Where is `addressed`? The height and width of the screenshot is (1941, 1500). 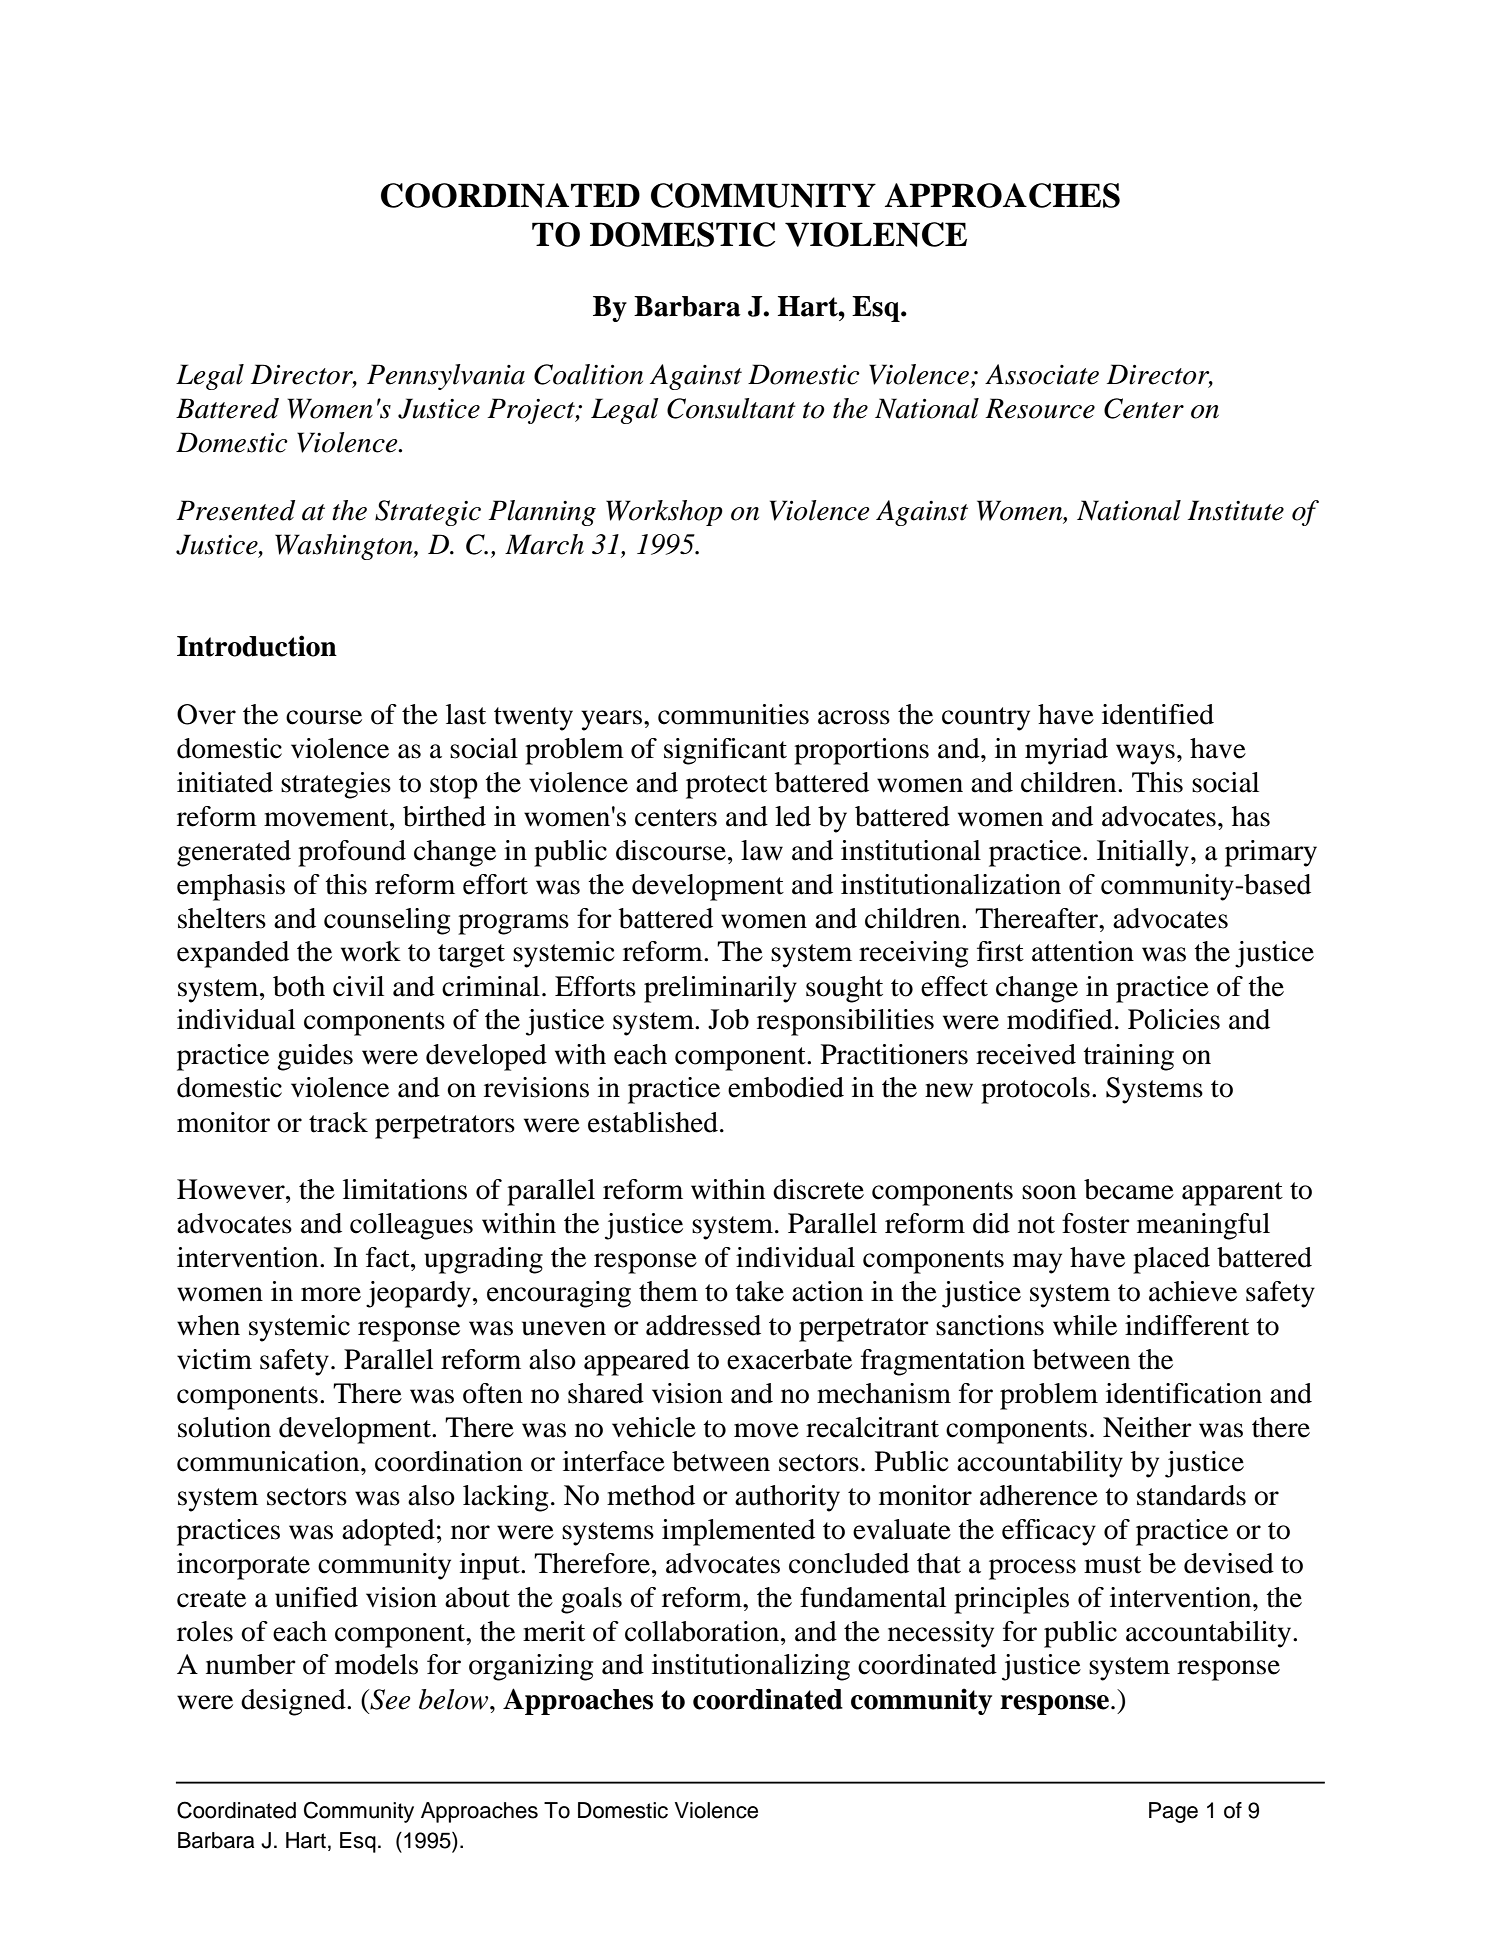 addressed is located at coordinates (703, 1325).
